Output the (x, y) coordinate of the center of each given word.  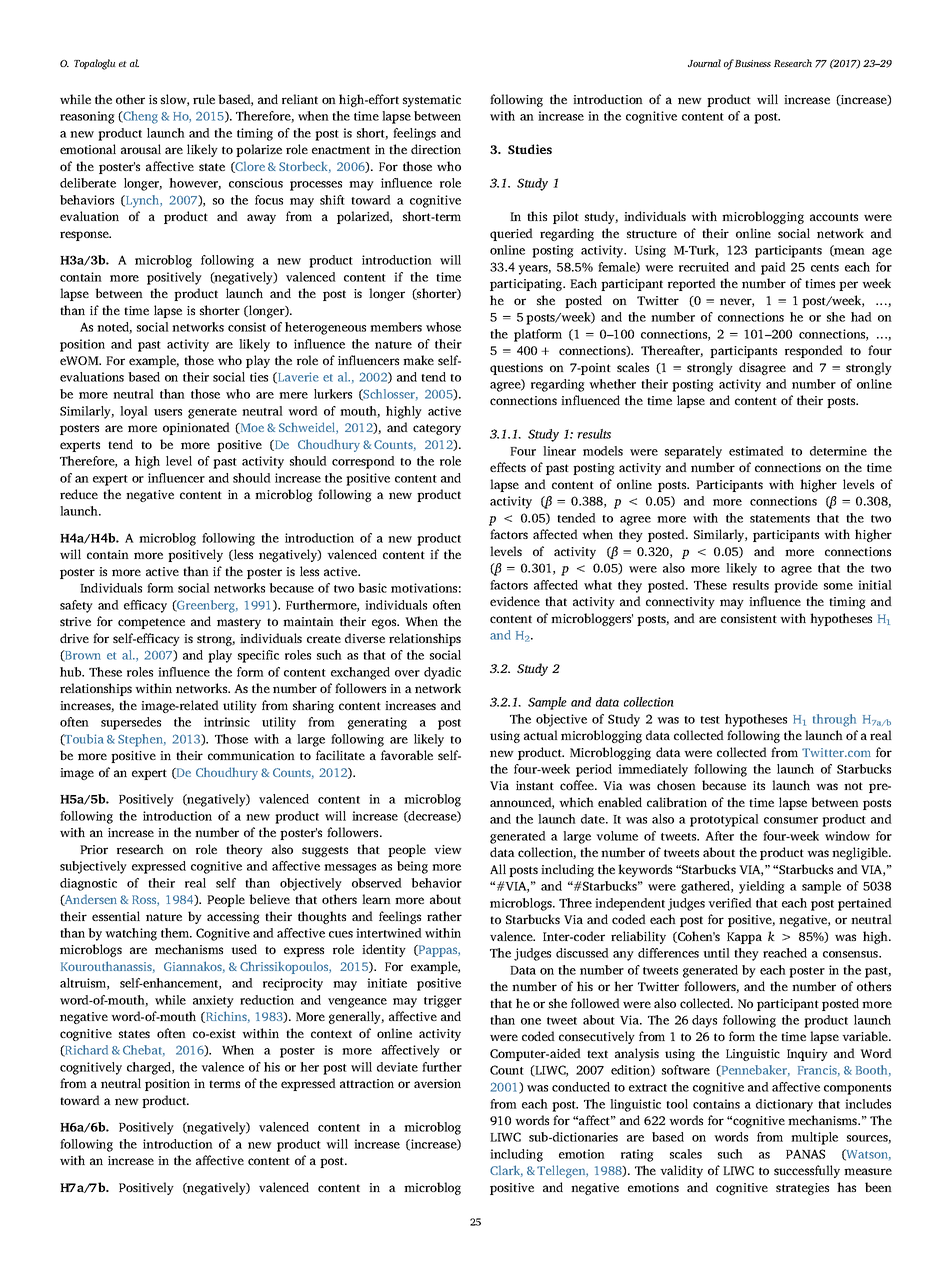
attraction (367, 1083)
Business (753, 63)
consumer (791, 820)
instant (535, 785)
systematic (432, 101)
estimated (756, 451)
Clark (506, 1171)
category (437, 429)
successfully (807, 1171)
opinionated (196, 428)
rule (204, 99)
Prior (94, 849)
